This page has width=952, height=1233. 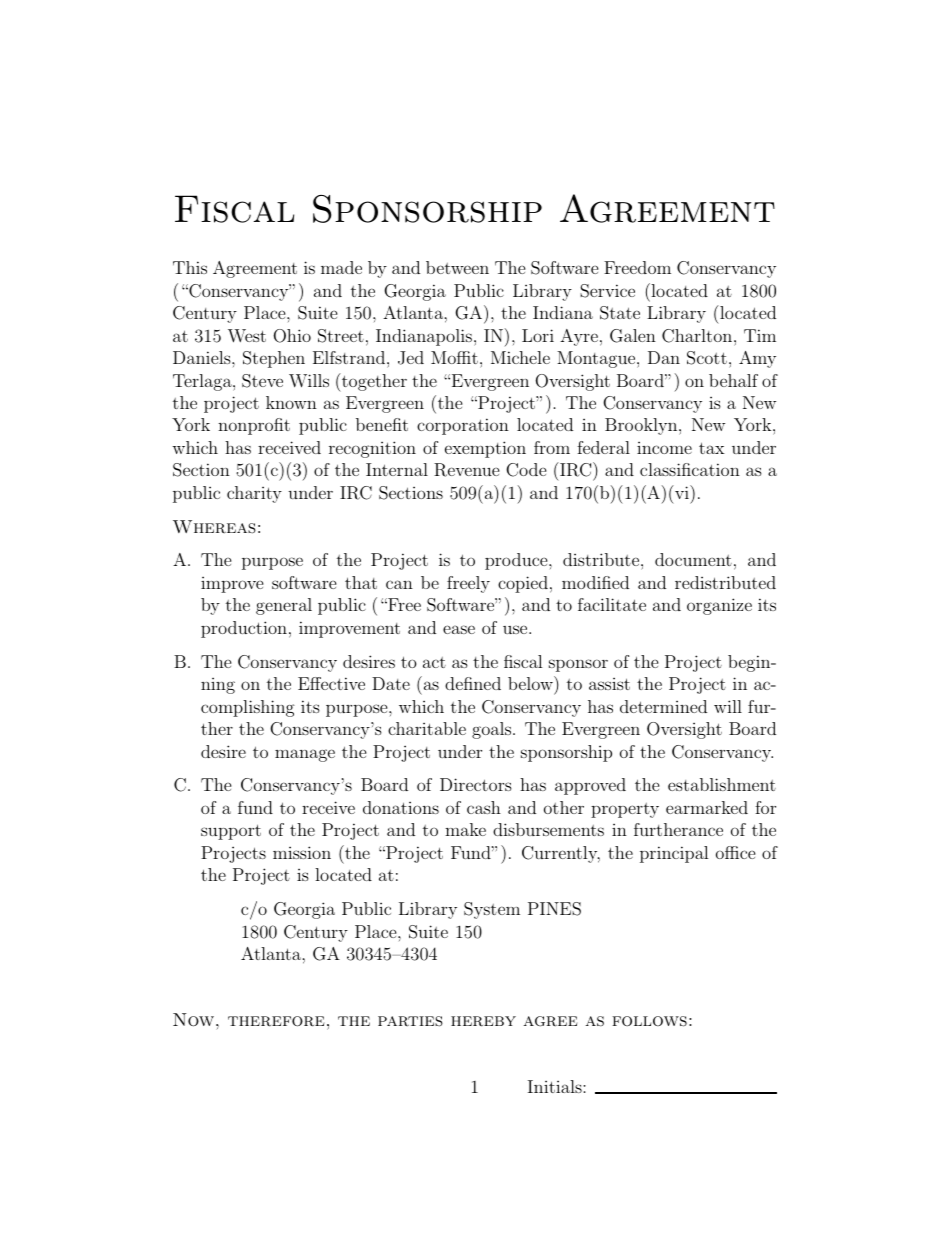 What do you see at coordinates (465, 829) in the page?
I see `make` at bounding box center [465, 829].
